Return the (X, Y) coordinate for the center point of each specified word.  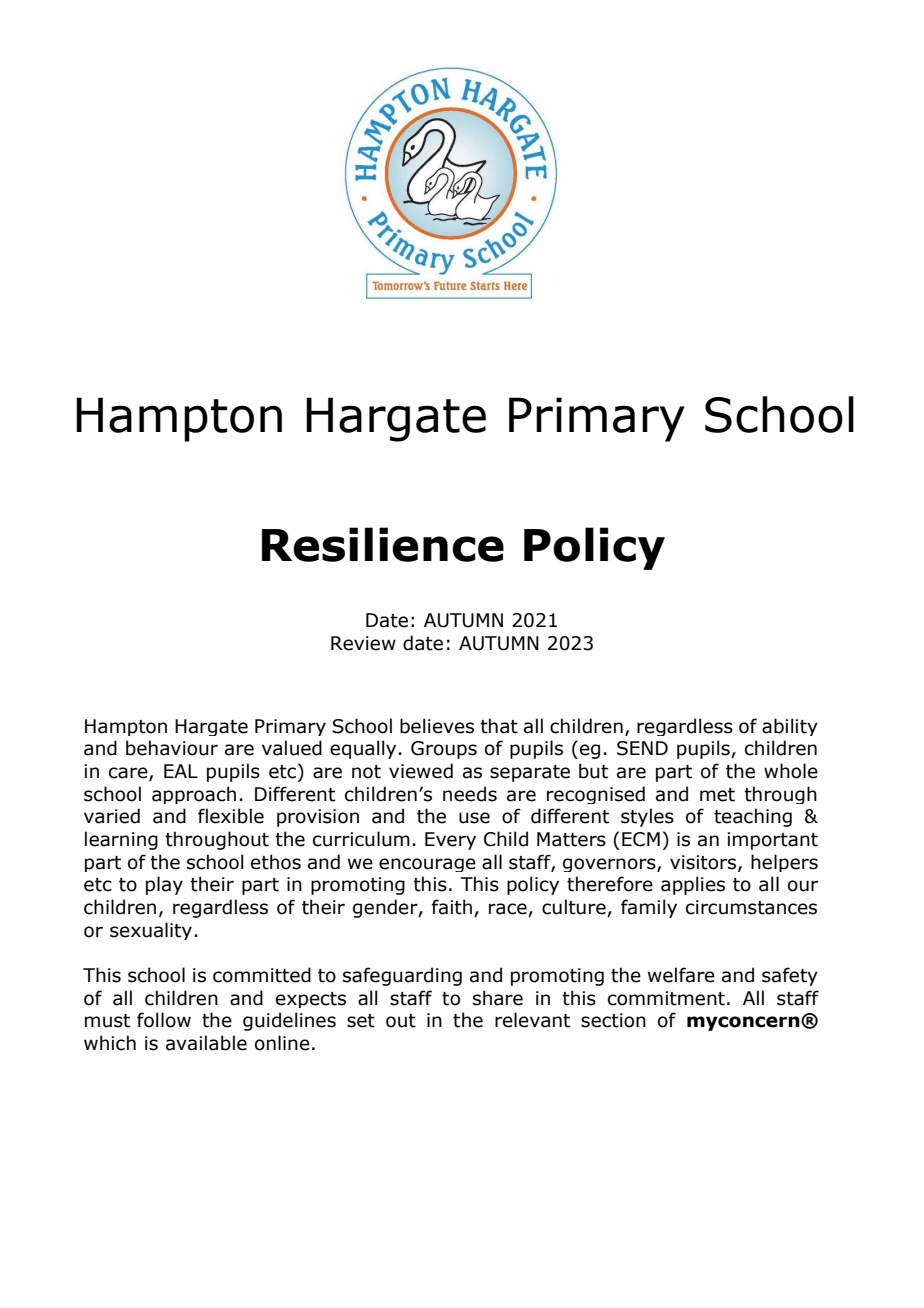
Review (363, 643)
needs (470, 794)
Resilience (383, 544)
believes (437, 726)
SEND (642, 748)
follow (164, 1020)
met (717, 795)
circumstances (751, 907)
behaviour (172, 748)
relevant (532, 1020)
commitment (666, 998)
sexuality (151, 931)
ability (790, 727)
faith (452, 907)
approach (194, 795)
